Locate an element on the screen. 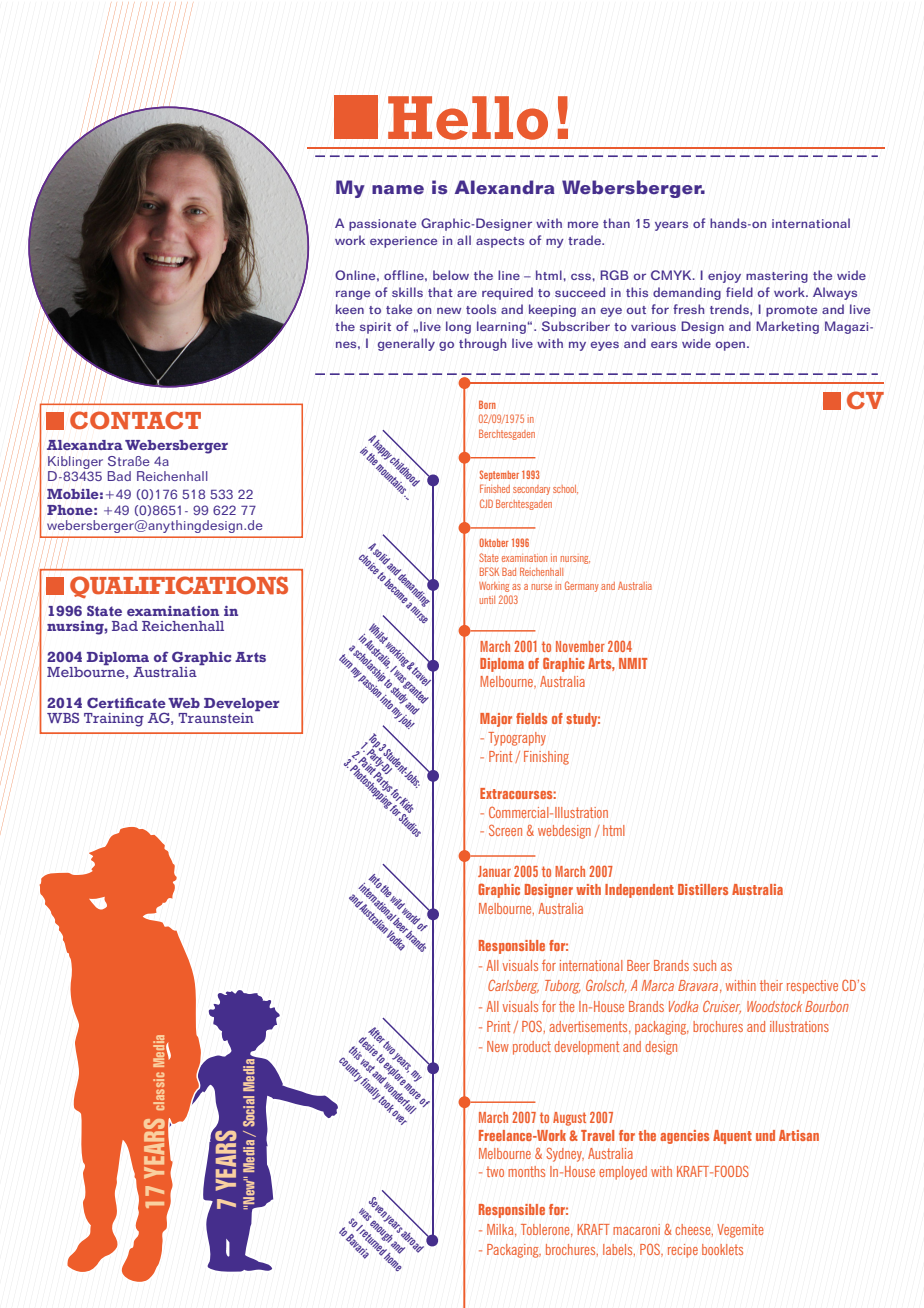  Training is located at coordinates (114, 720).
